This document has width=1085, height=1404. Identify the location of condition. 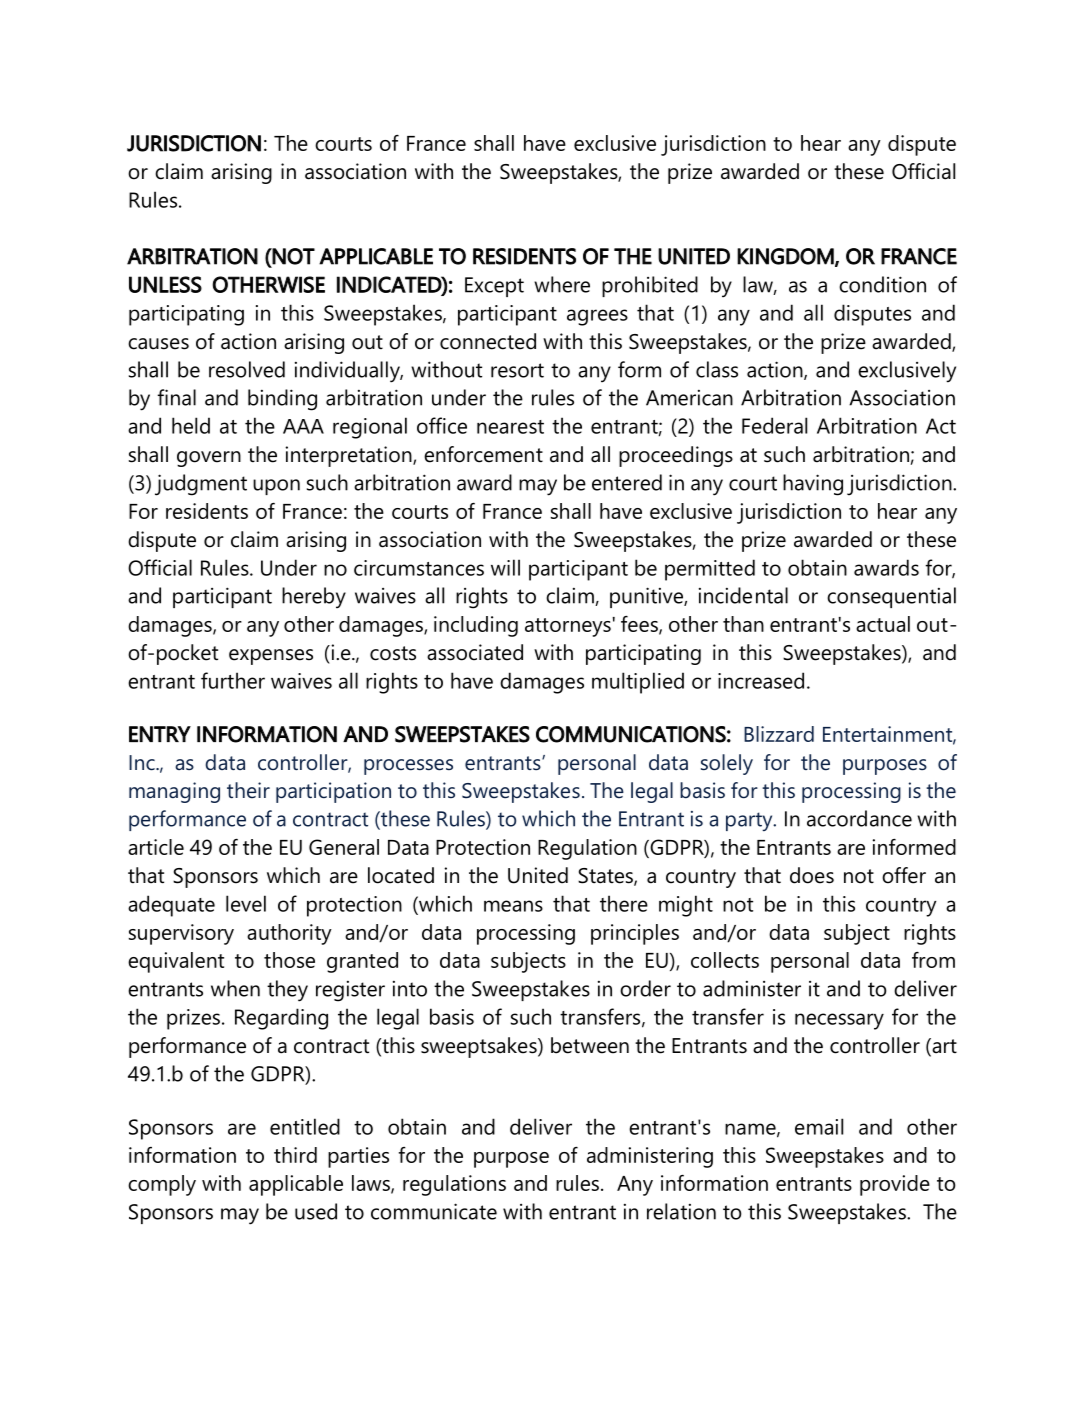
(882, 284).
